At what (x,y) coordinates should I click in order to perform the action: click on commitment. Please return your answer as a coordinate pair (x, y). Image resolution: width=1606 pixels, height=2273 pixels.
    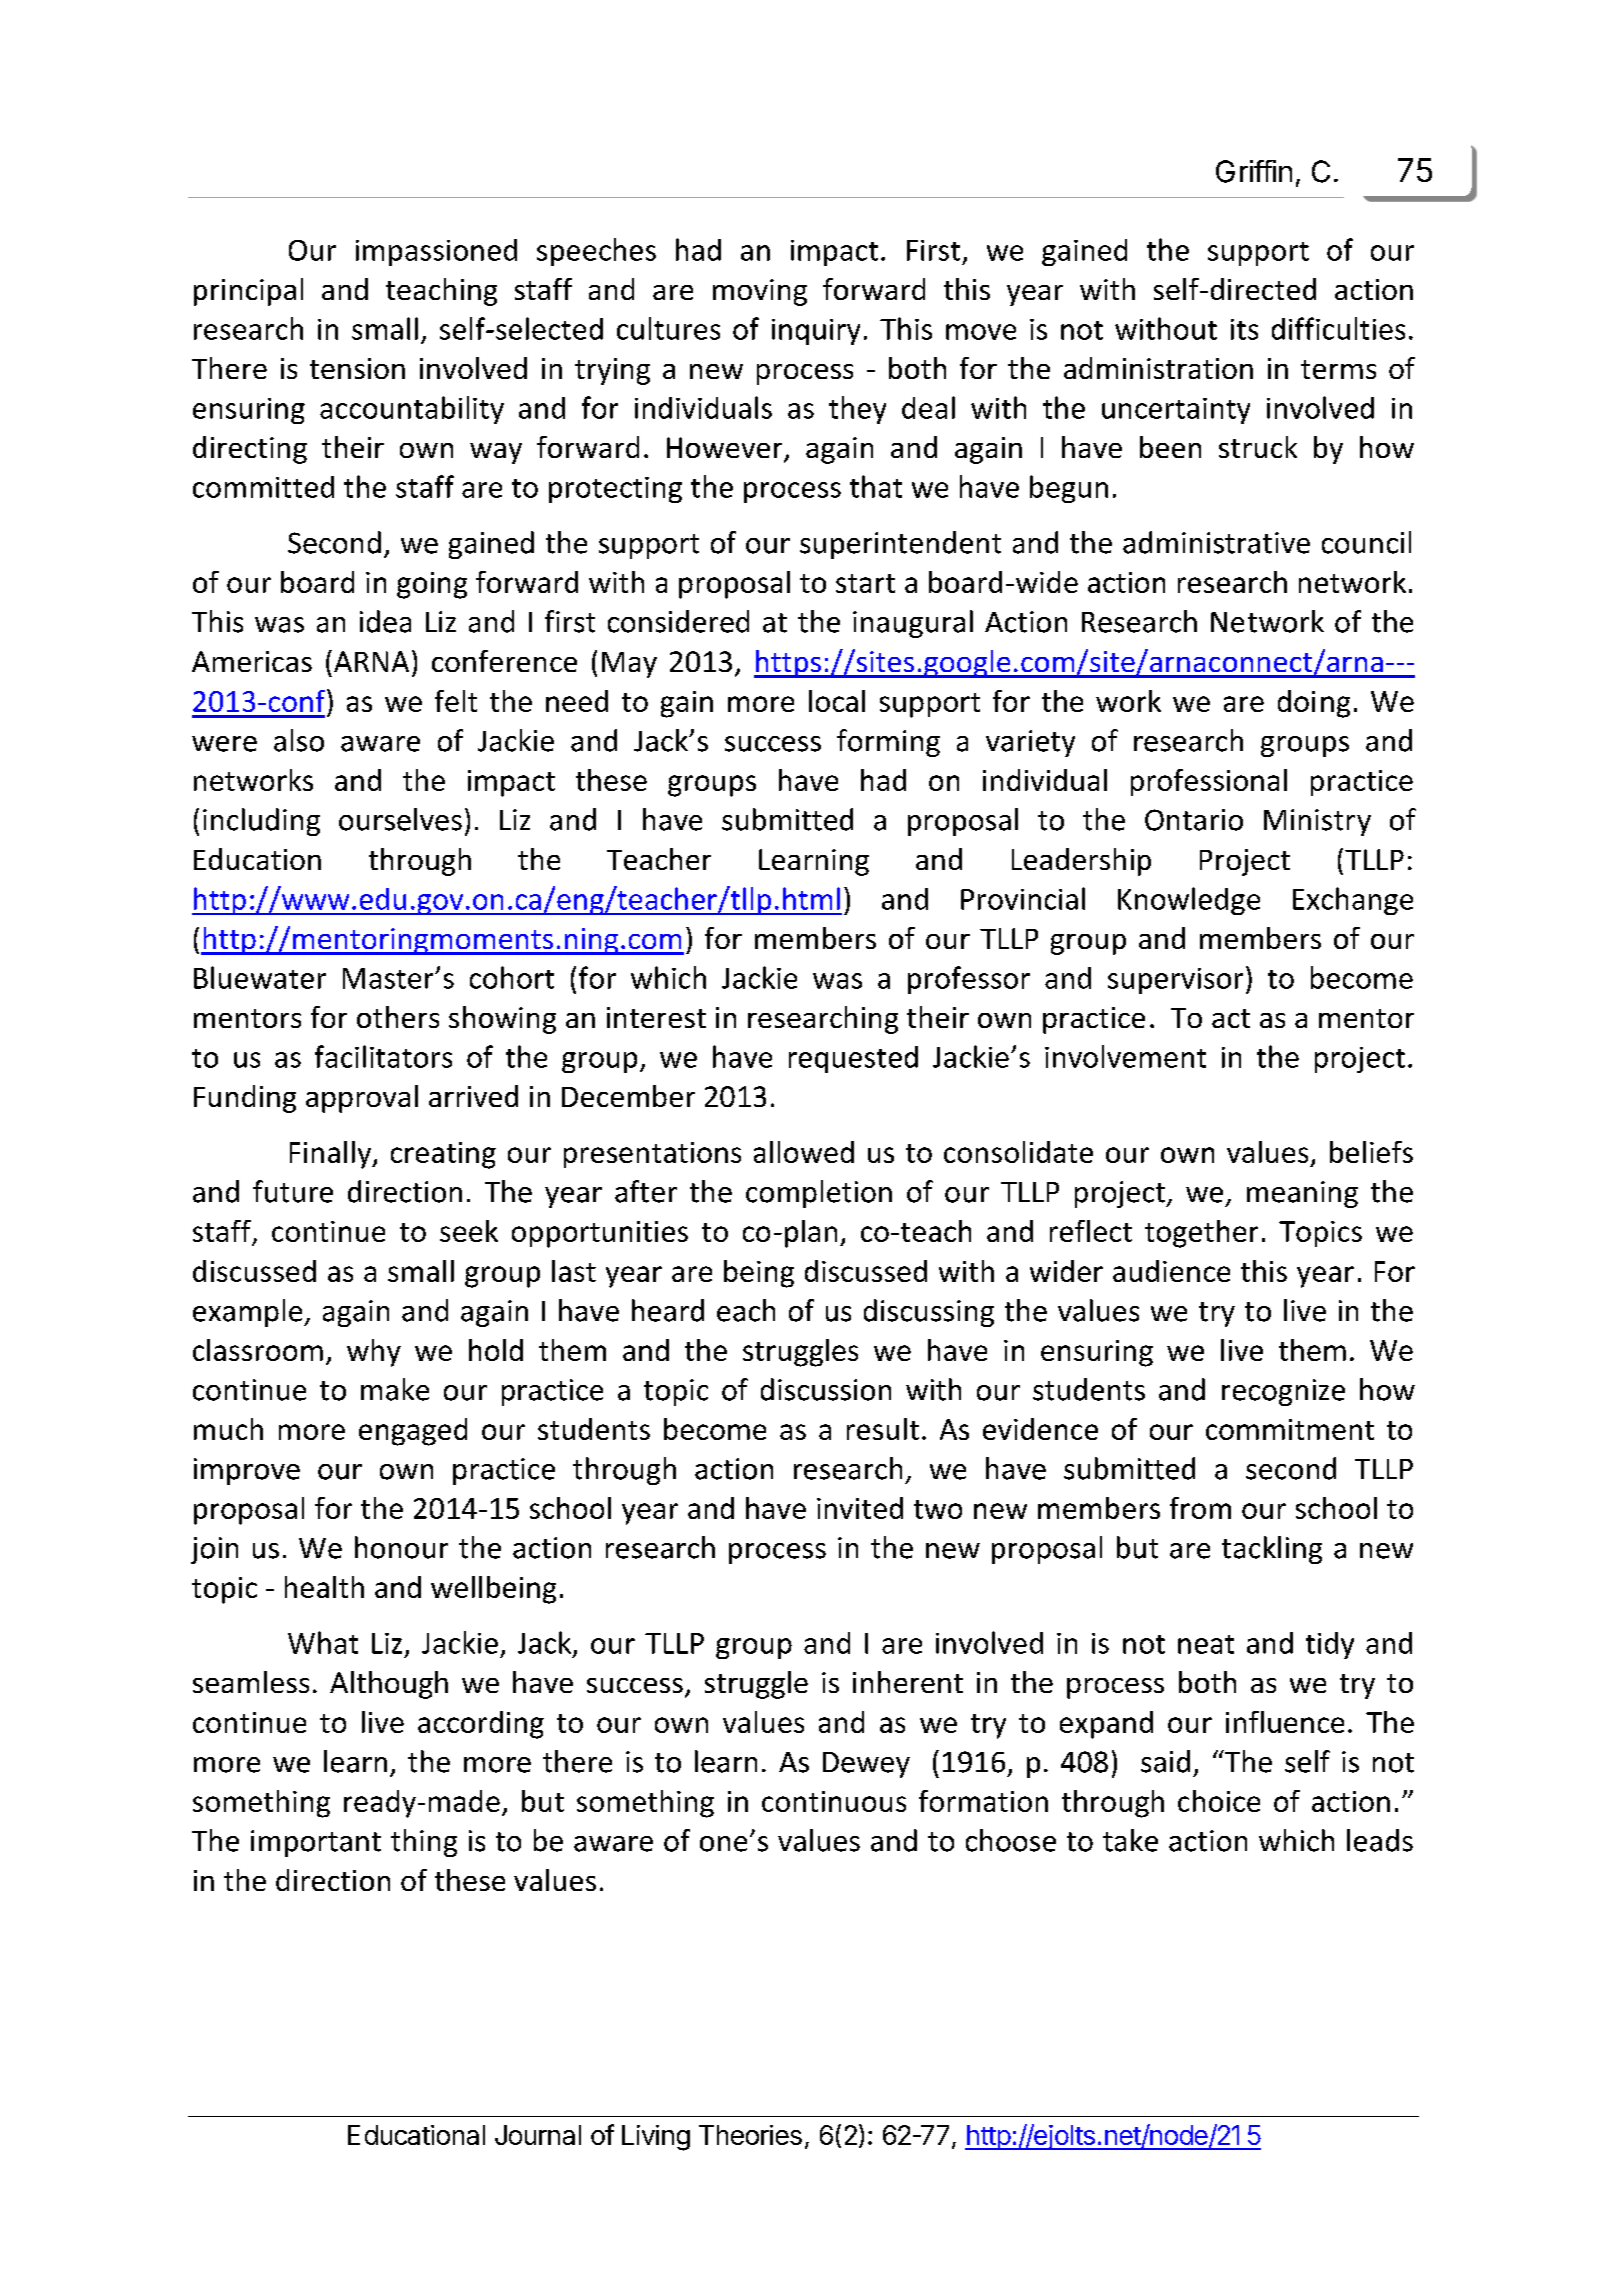
    Looking at the image, I should click on (1290, 1429).
